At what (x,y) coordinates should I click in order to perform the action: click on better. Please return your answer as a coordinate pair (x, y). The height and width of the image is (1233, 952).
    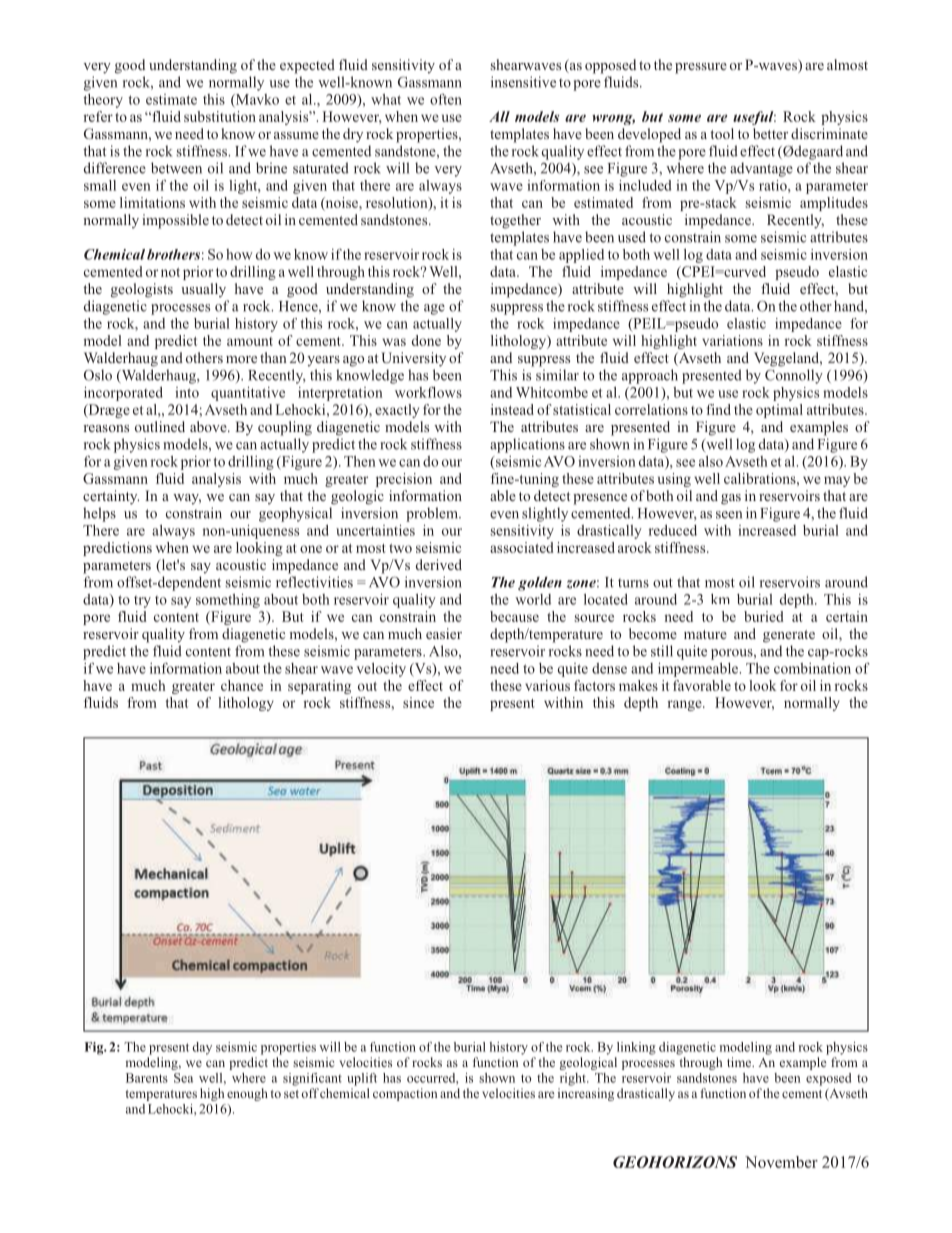
    Looking at the image, I should click on (770, 133).
